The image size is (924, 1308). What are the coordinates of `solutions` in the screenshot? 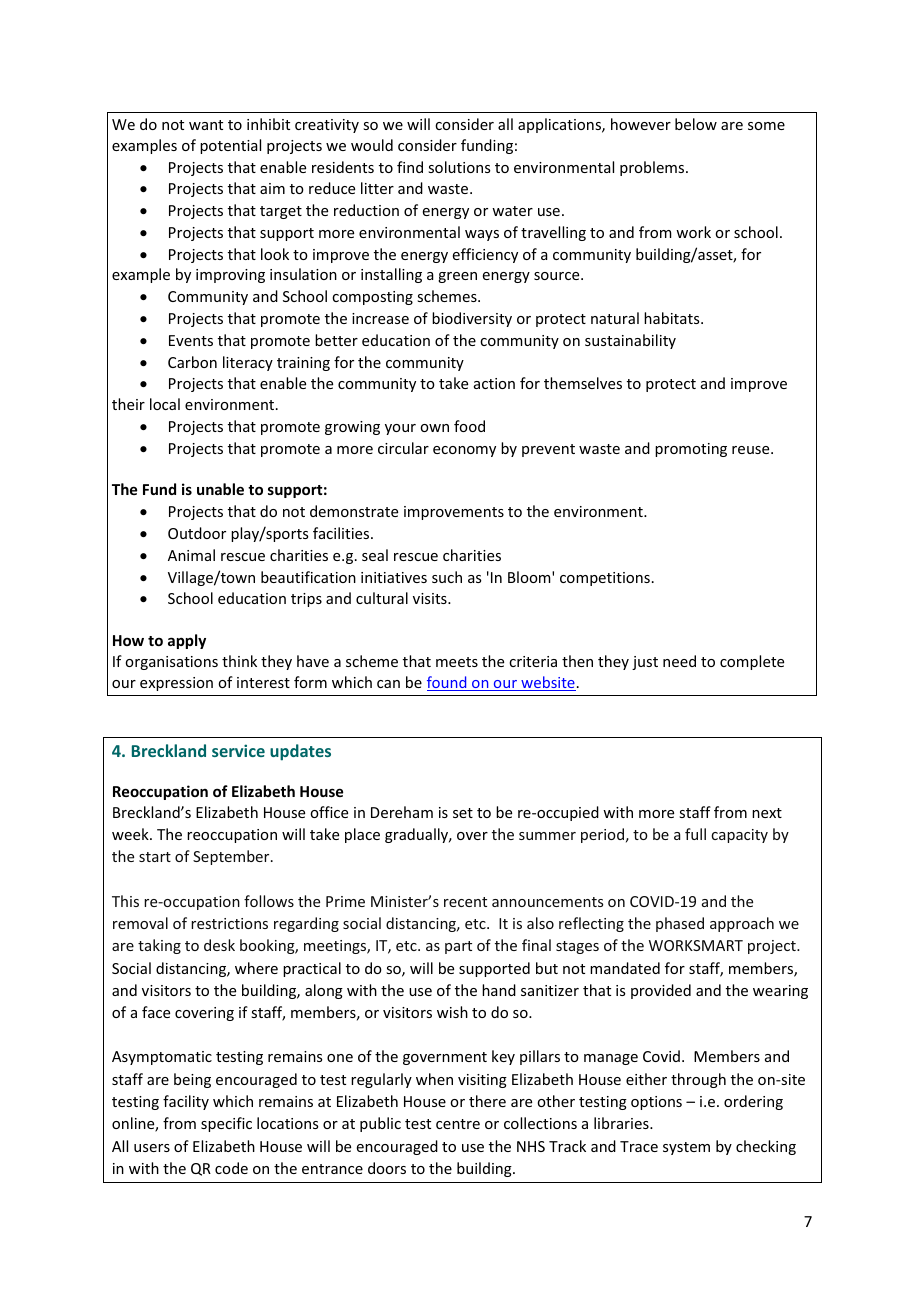 It's located at (459, 167).
